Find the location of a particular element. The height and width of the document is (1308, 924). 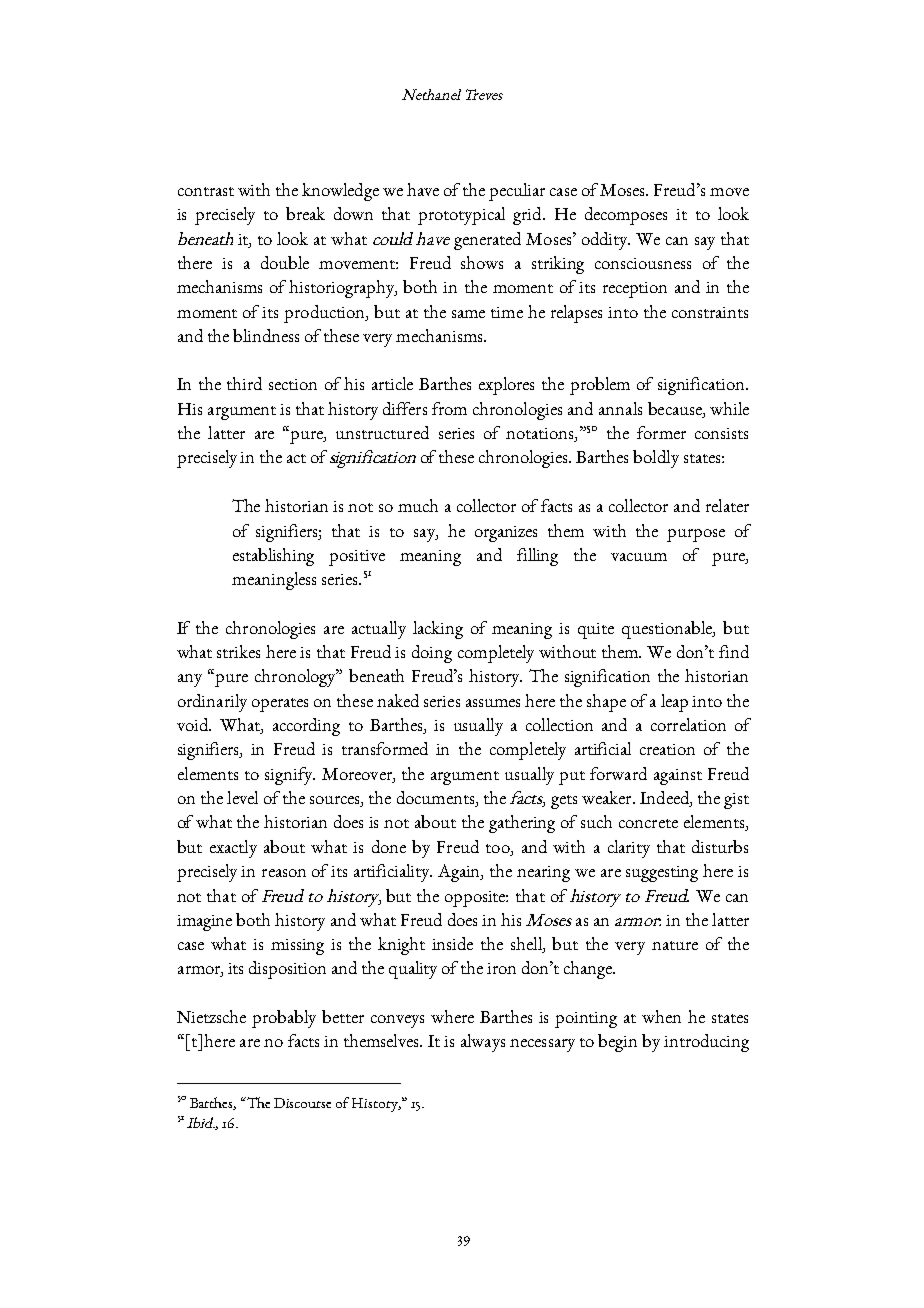

too is located at coordinates (499, 848).
